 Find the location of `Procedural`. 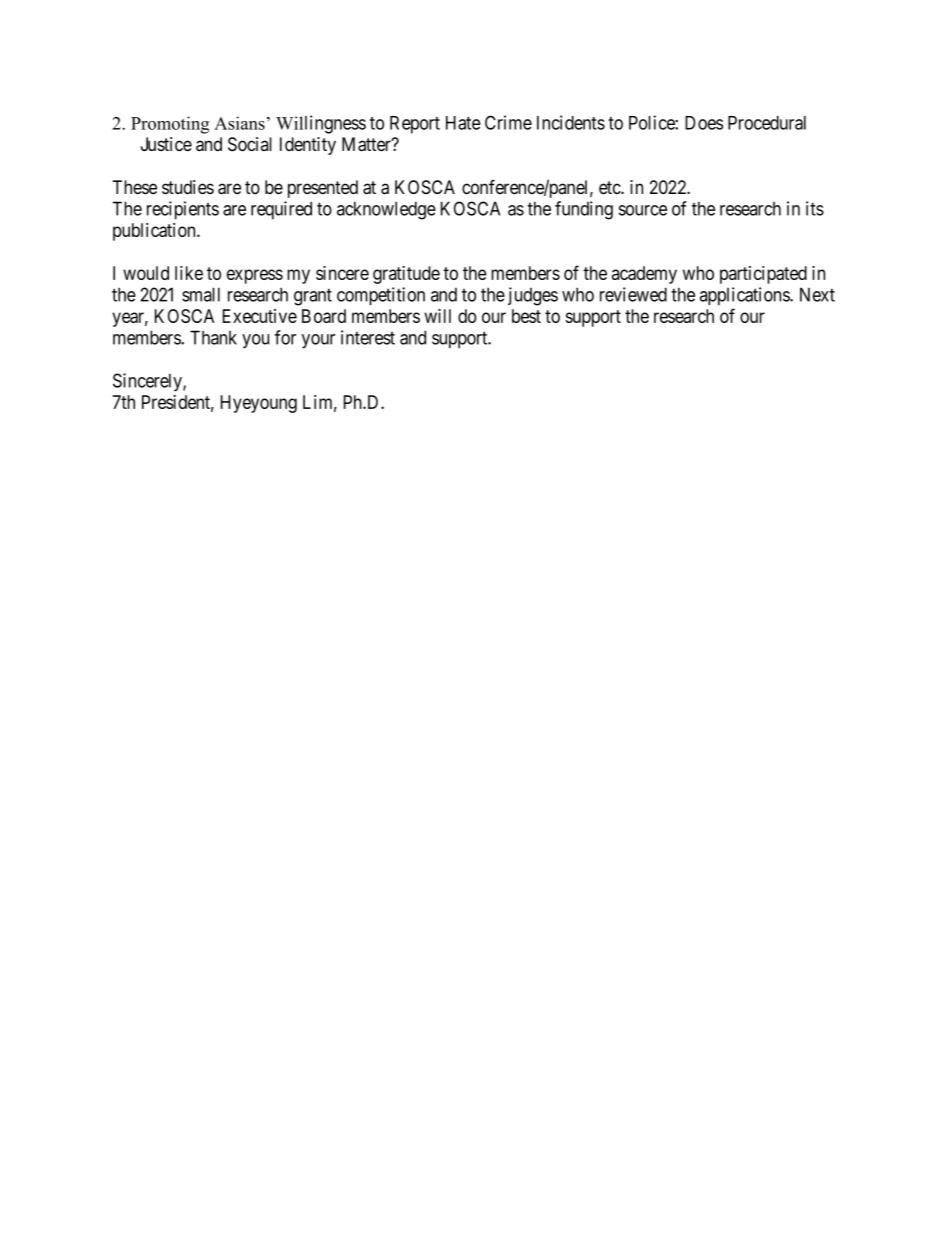

Procedural is located at coordinates (767, 123).
